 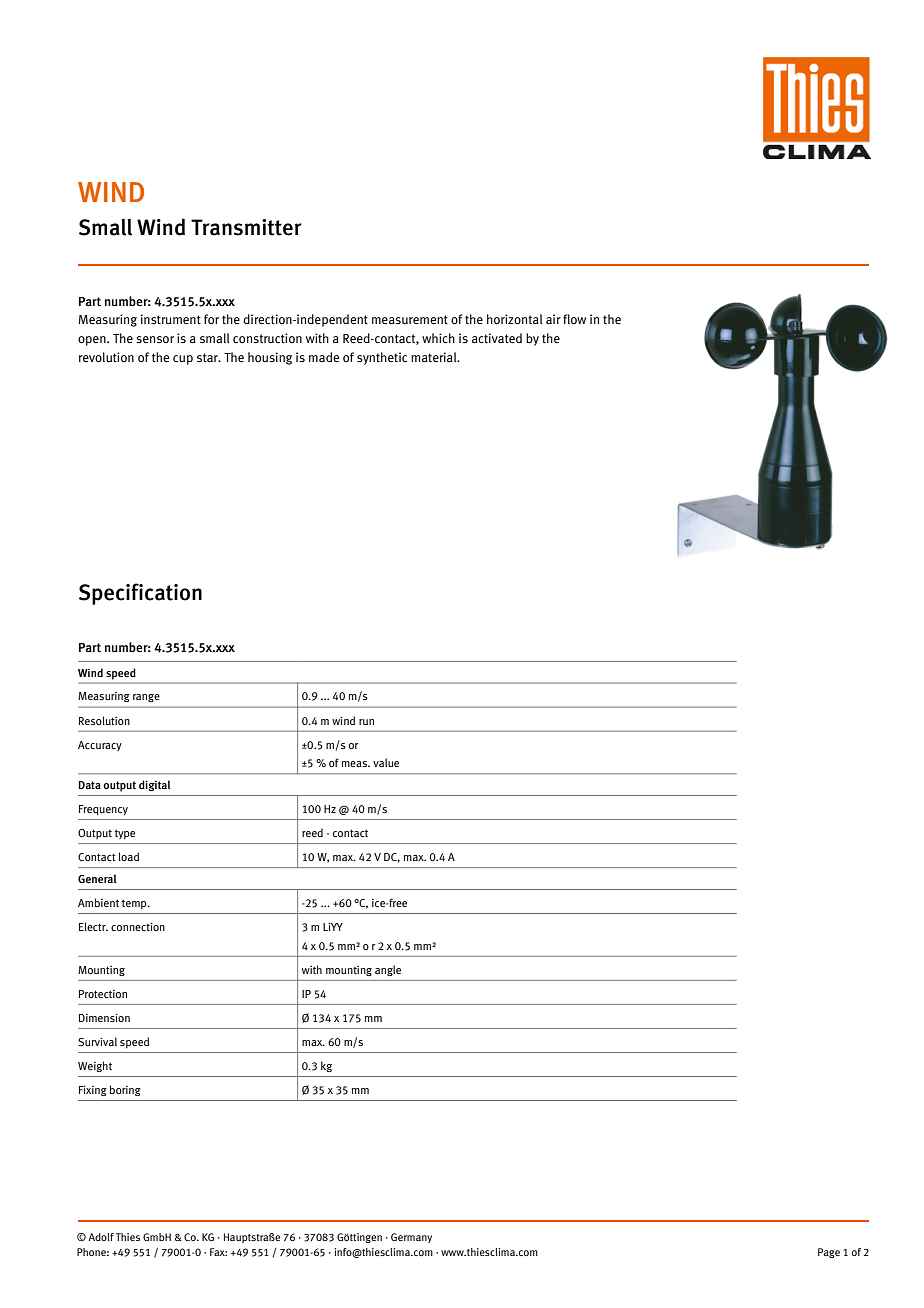 I want to click on Specification, so click(x=140, y=594).
